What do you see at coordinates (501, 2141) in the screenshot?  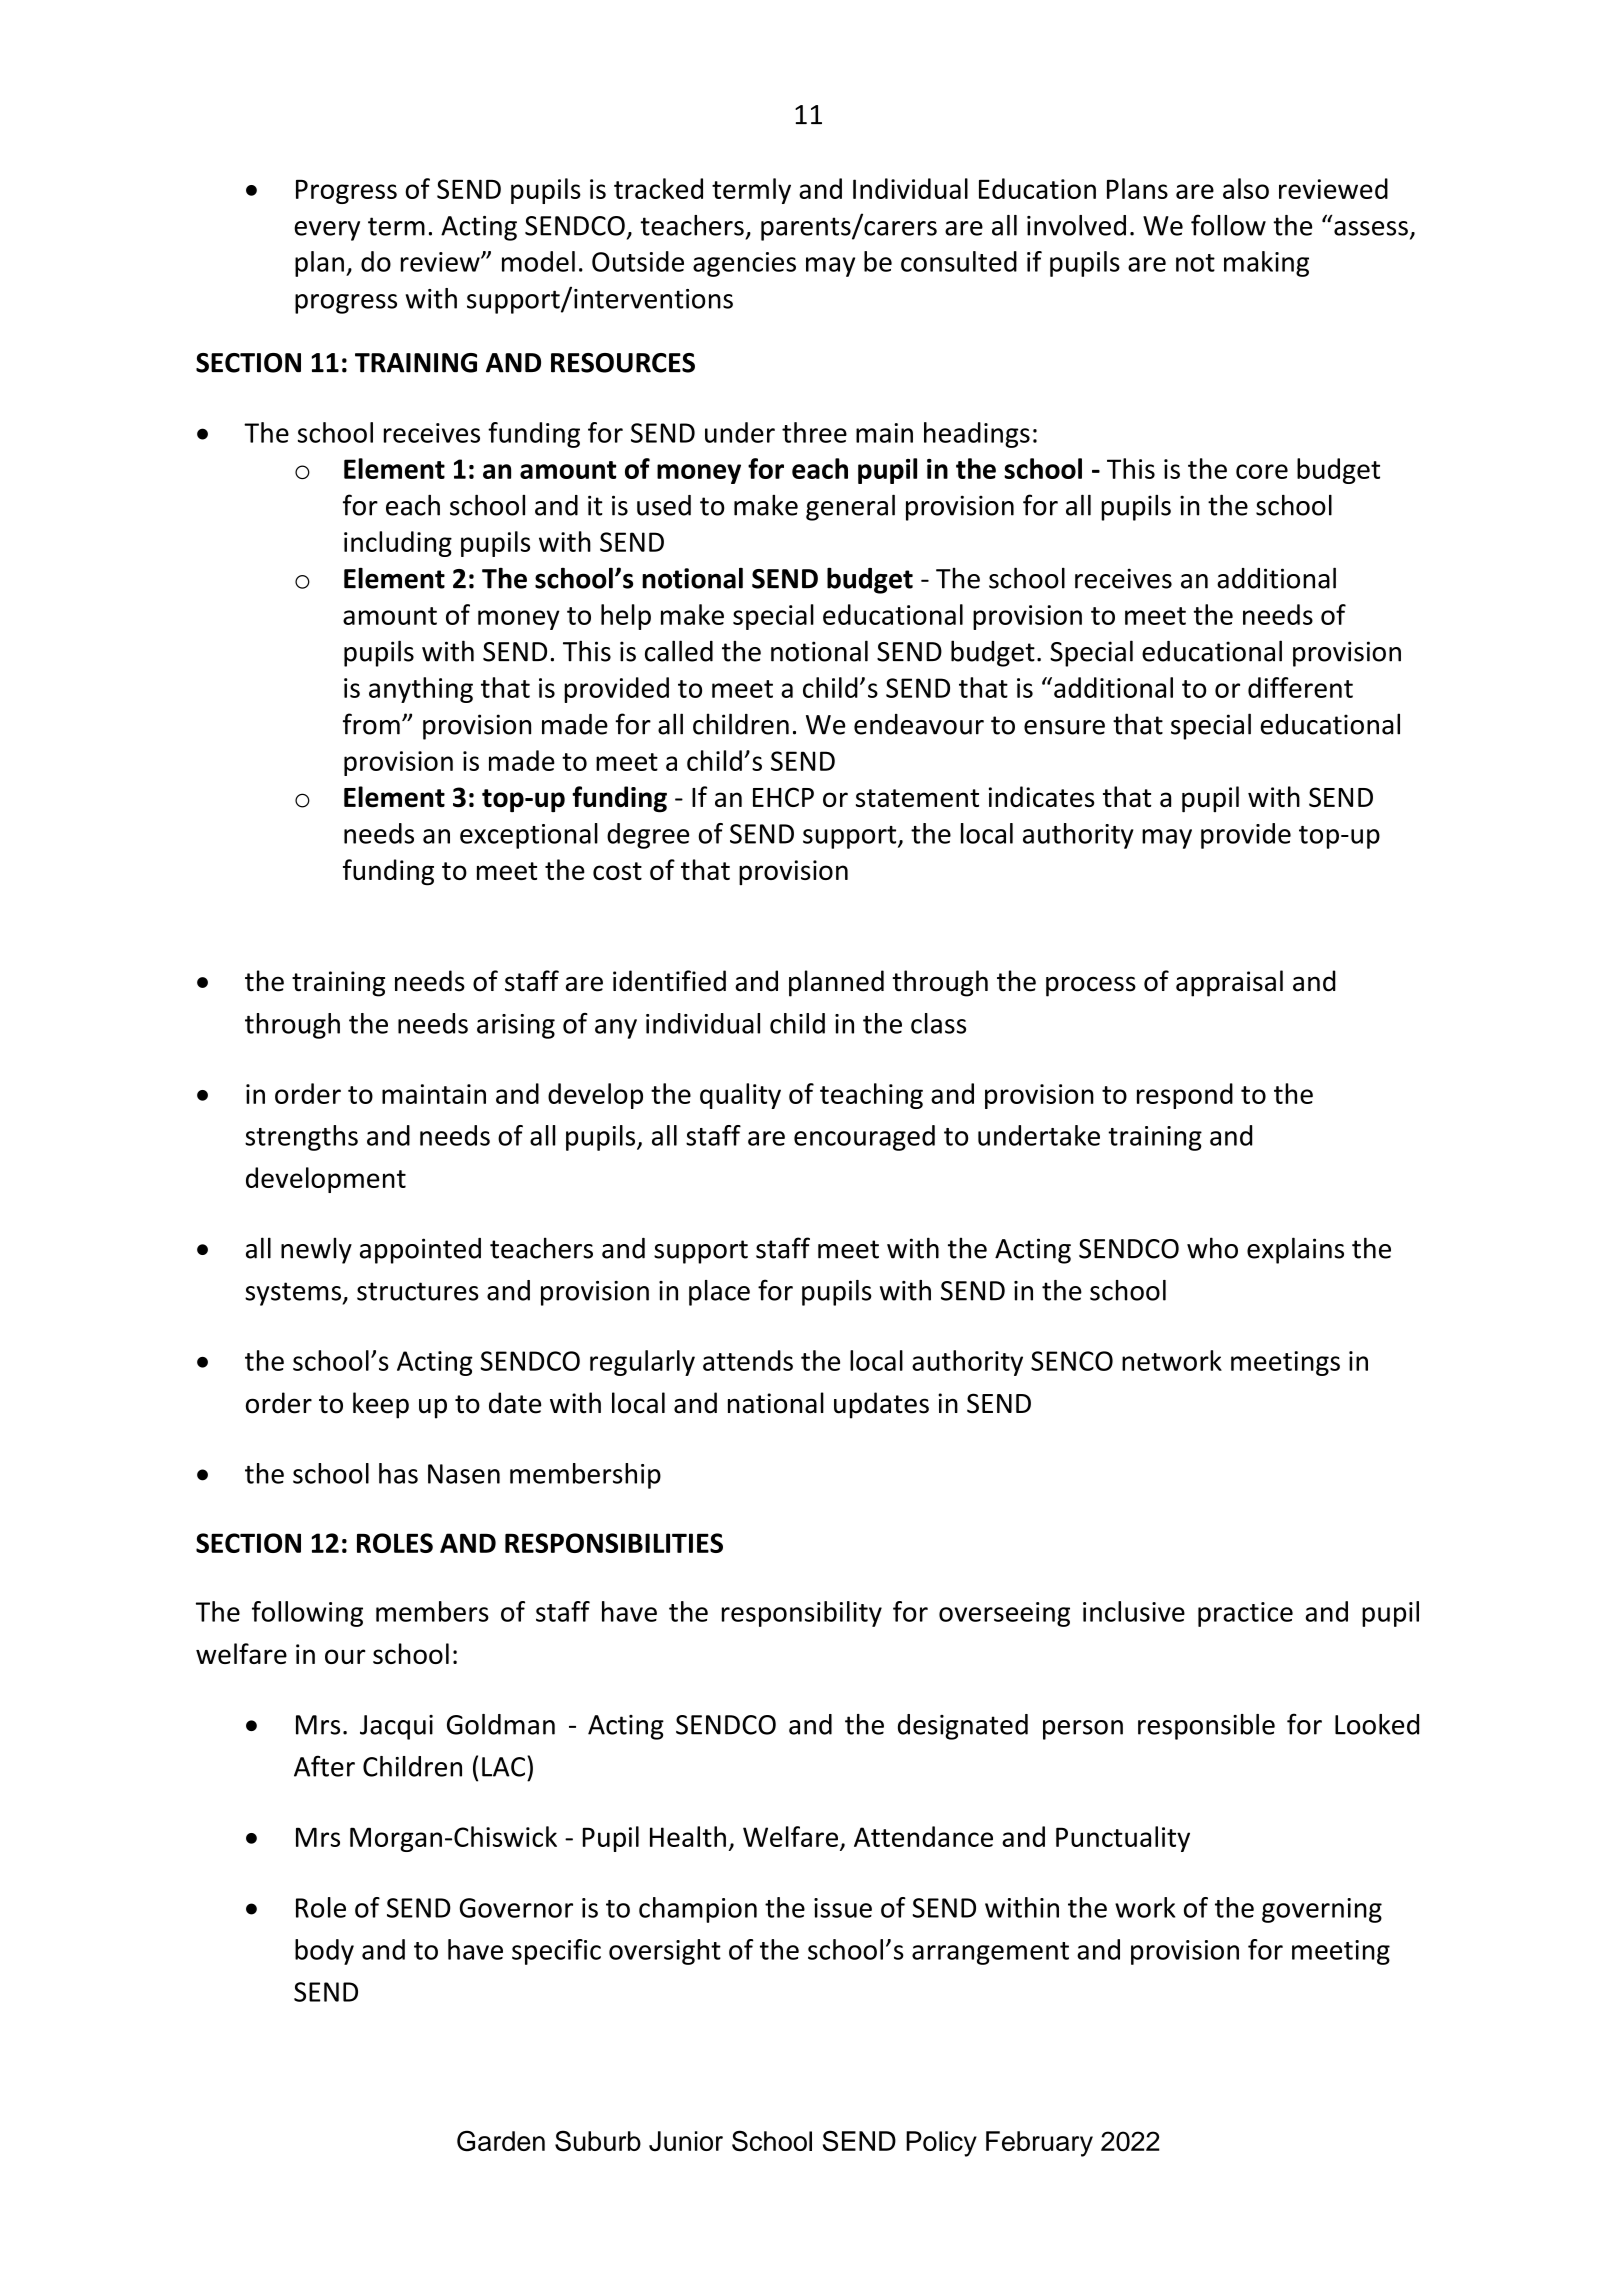 I see `Garden` at bounding box center [501, 2141].
